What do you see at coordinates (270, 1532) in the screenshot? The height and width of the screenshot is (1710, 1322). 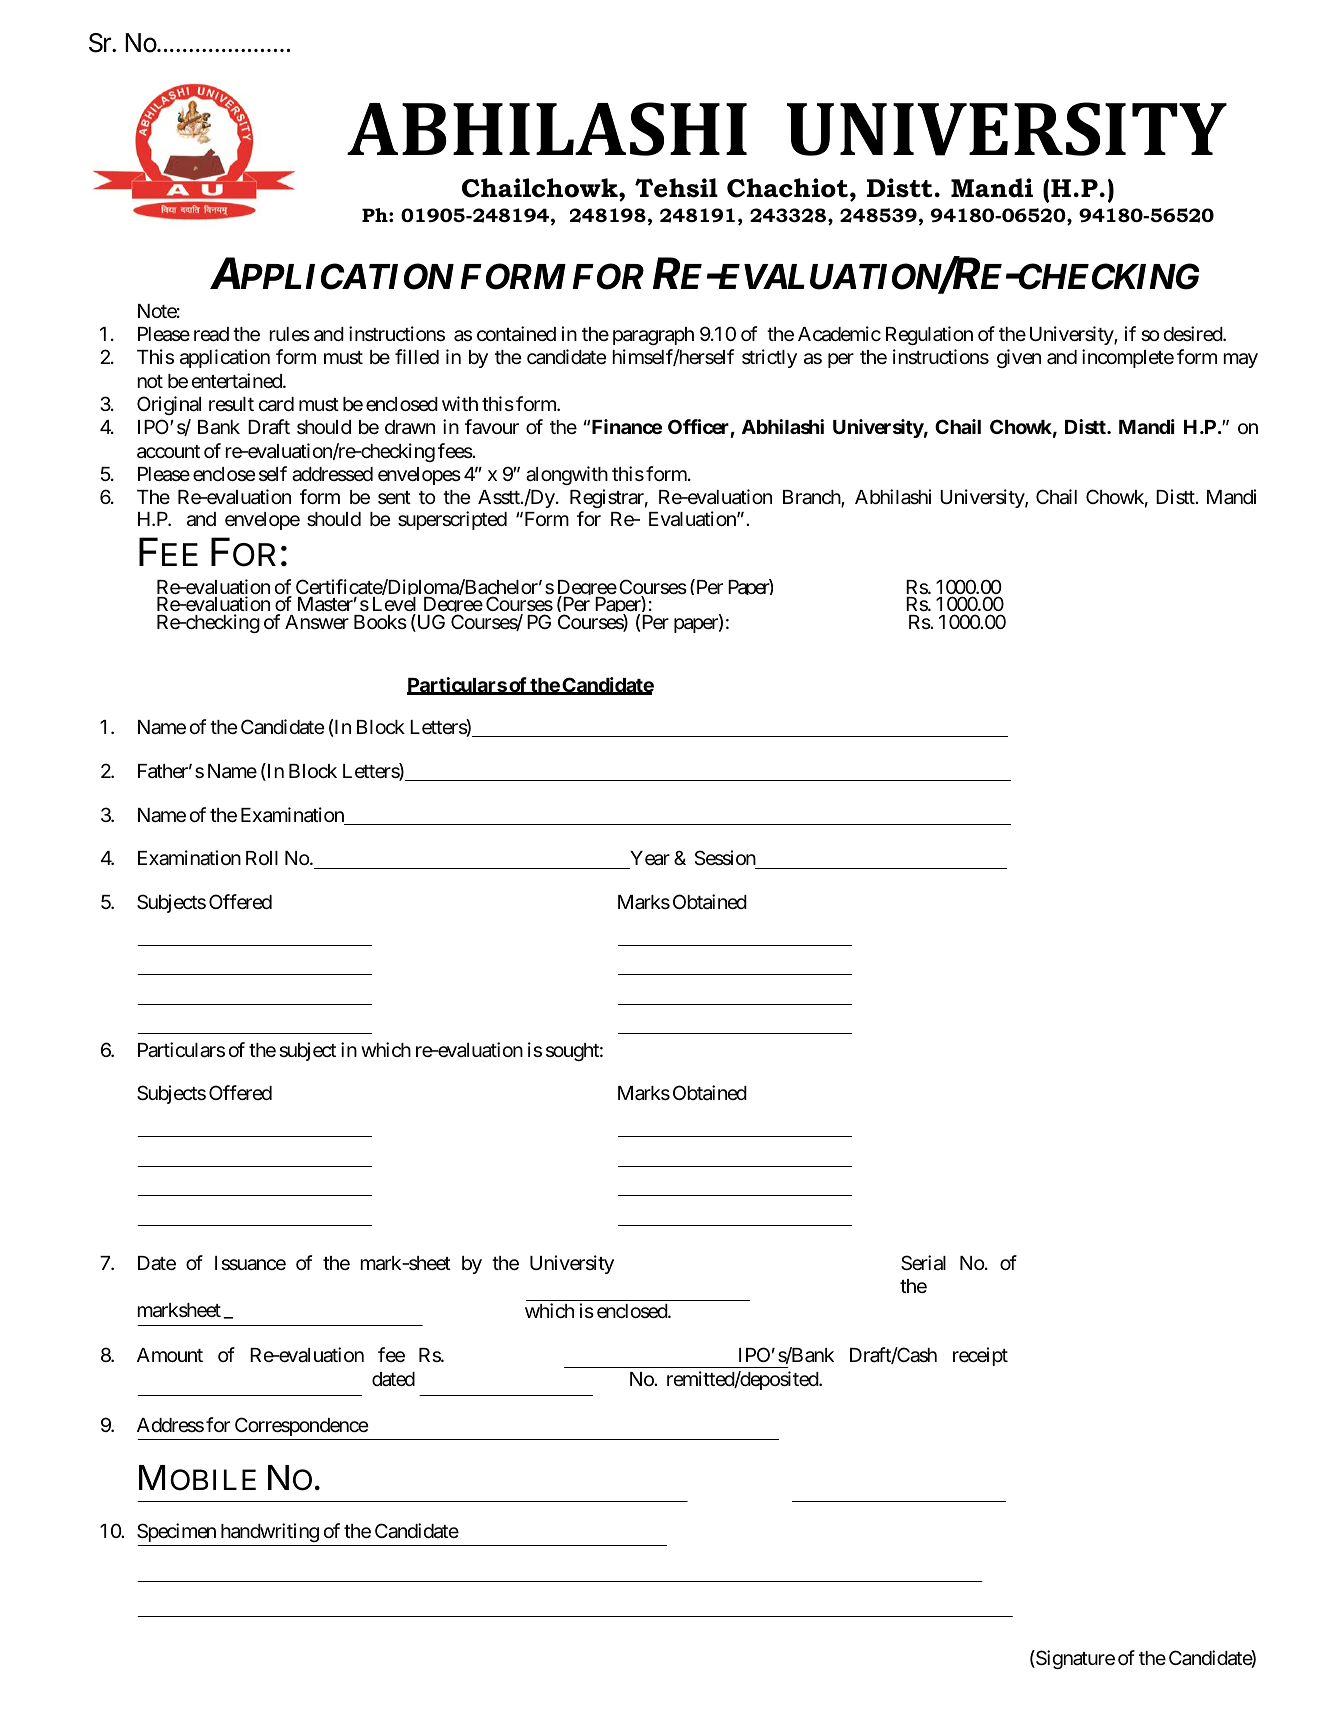 I see `handwriting` at bounding box center [270, 1532].
